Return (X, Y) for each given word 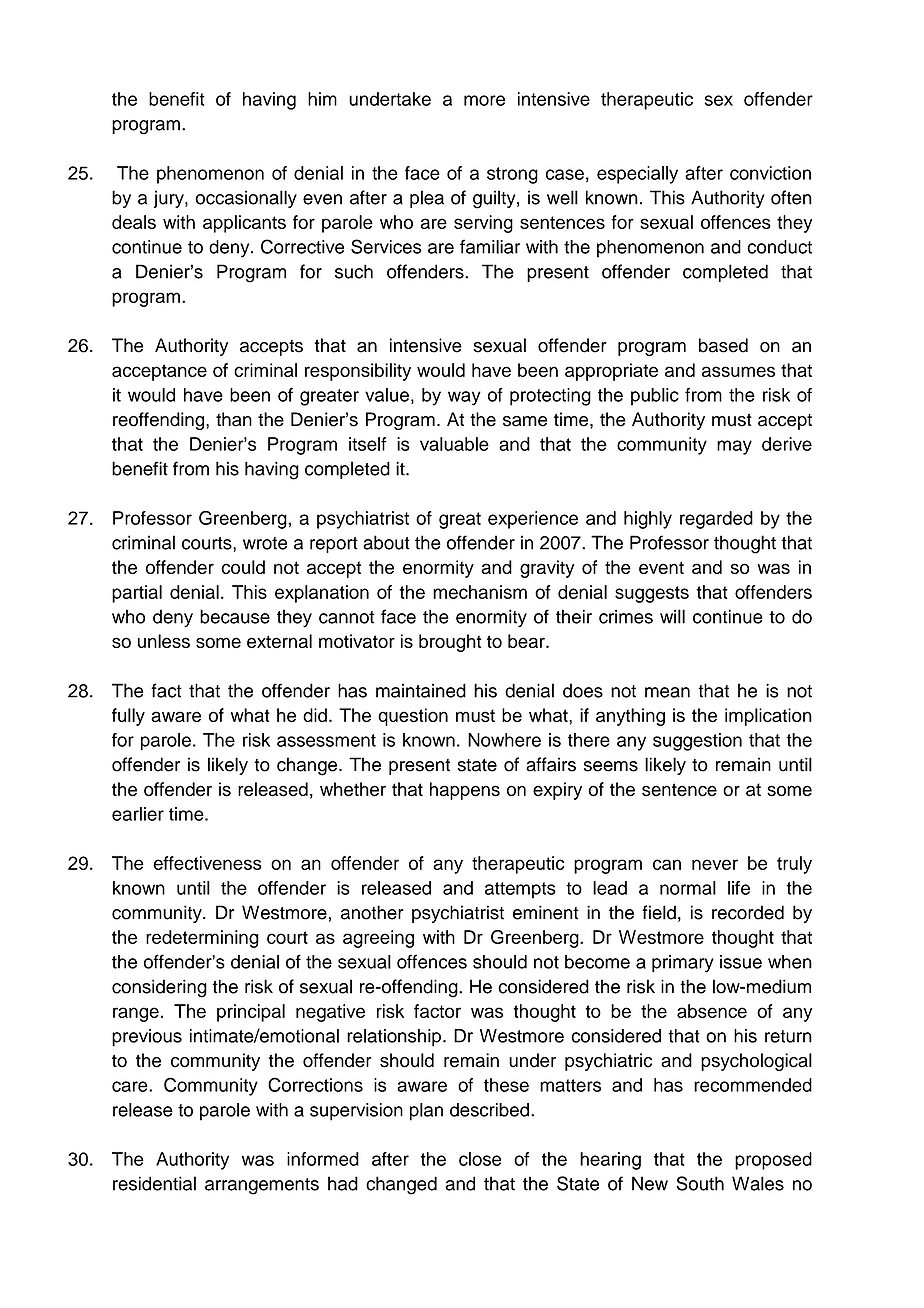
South (700, 1183)
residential (154, 1183)
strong (512, 175)
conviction (770, 173)
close (480, 1159)
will (672, 616)
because (235, 616)
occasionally (246, 199)
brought (450, 643)
